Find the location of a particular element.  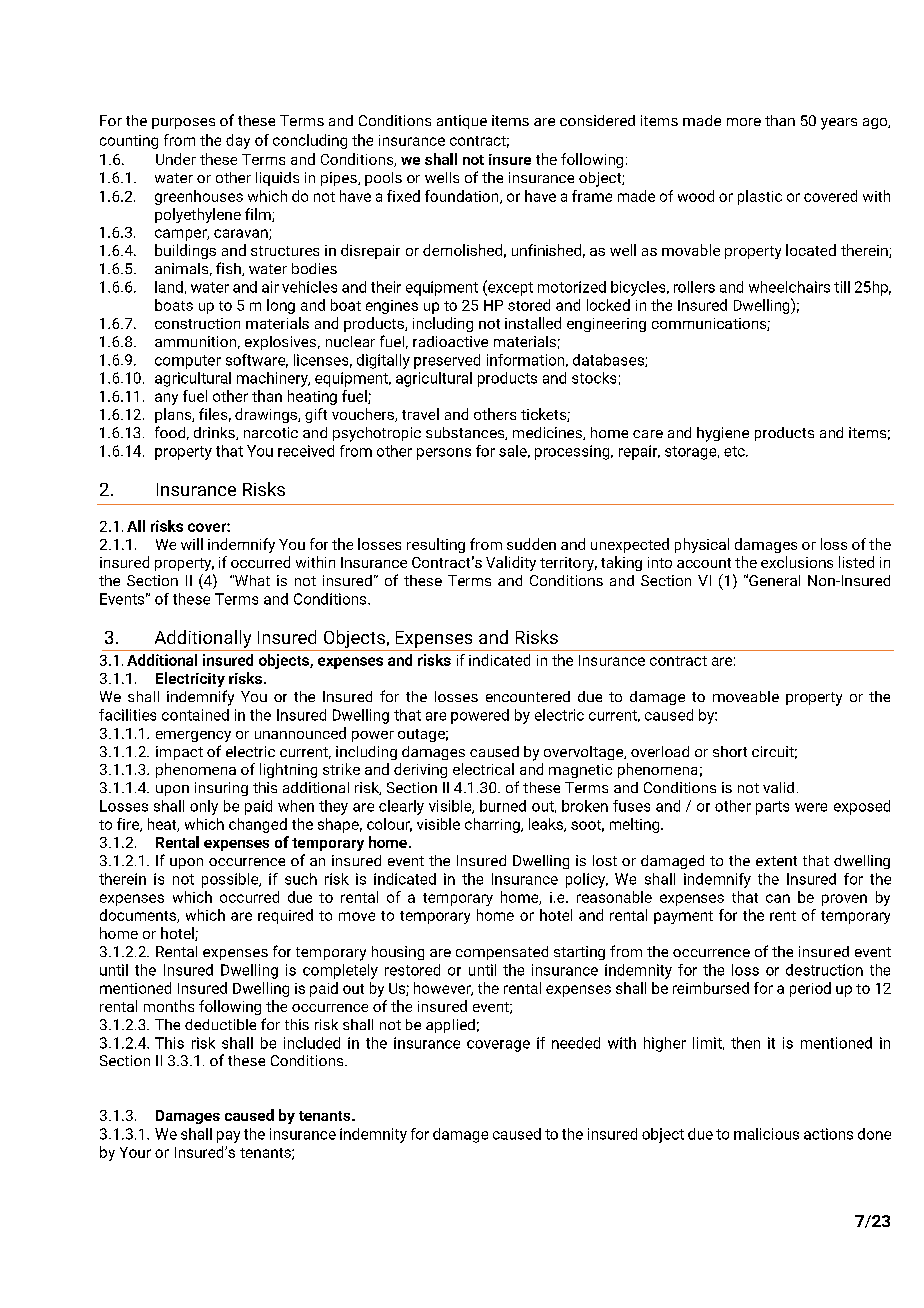

more is located at coordinates (744, 122).
